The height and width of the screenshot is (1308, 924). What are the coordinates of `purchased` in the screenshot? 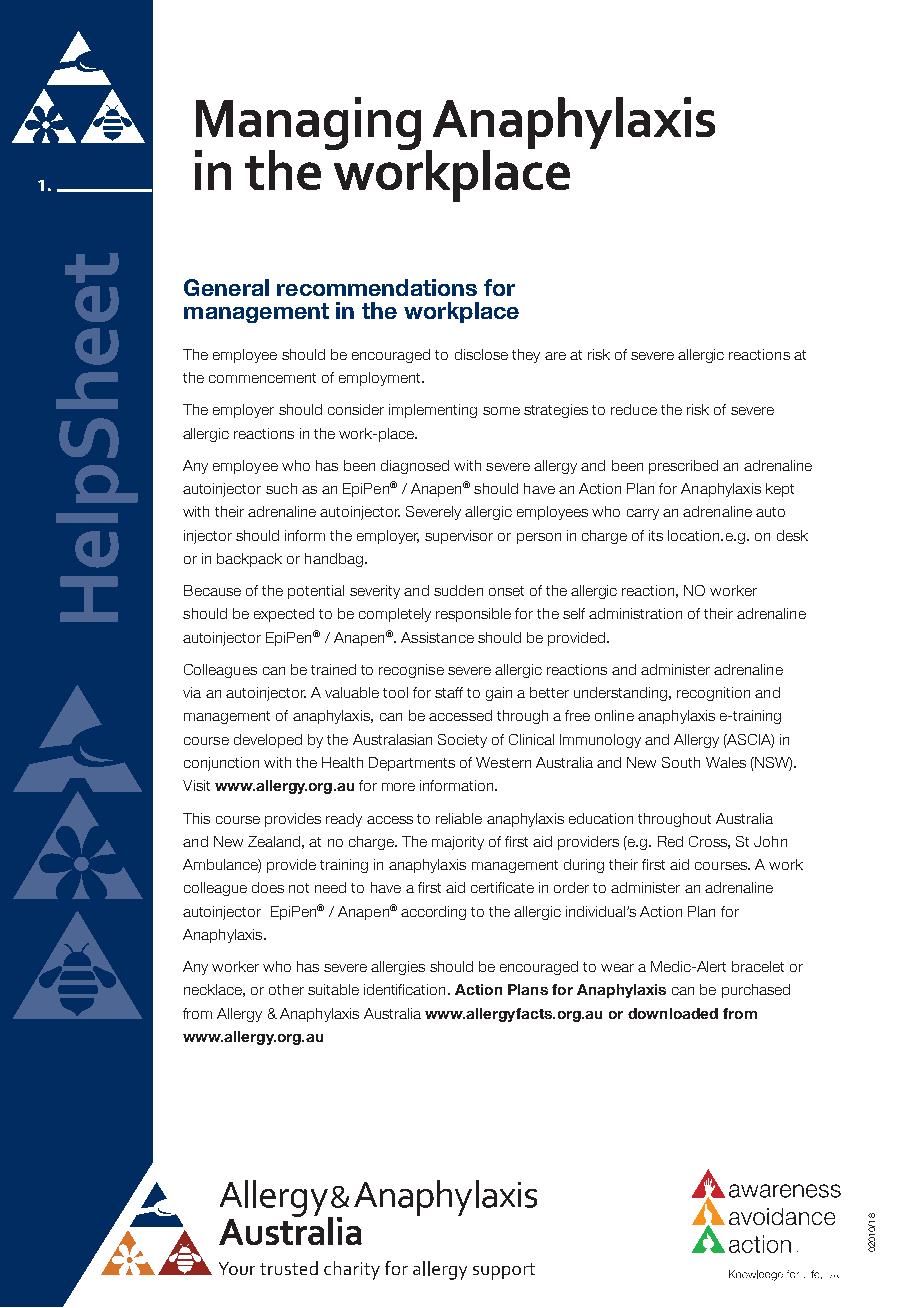 It's located at (756, 991).
